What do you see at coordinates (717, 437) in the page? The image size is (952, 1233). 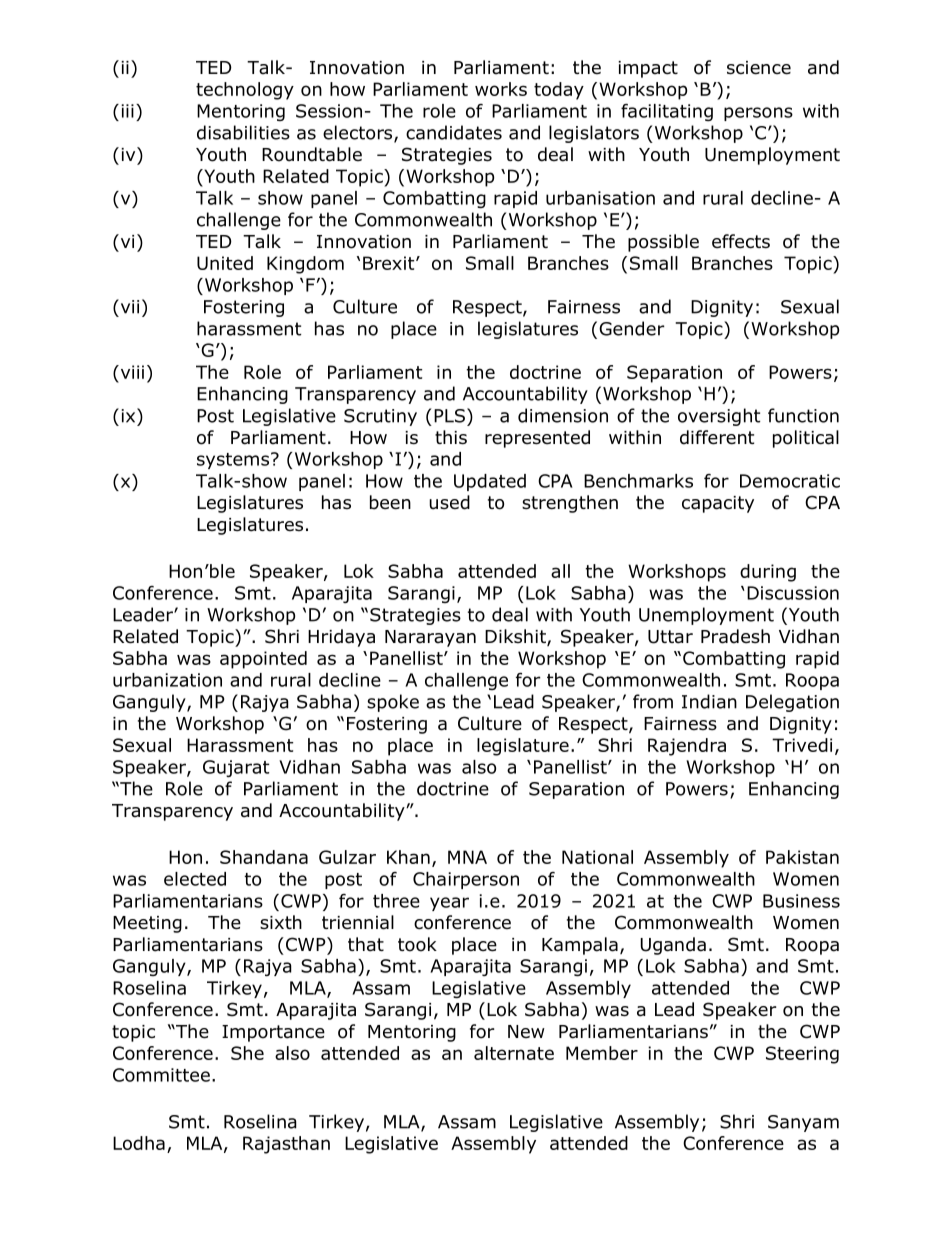 I see `different` at bounding box center [717, 437].
